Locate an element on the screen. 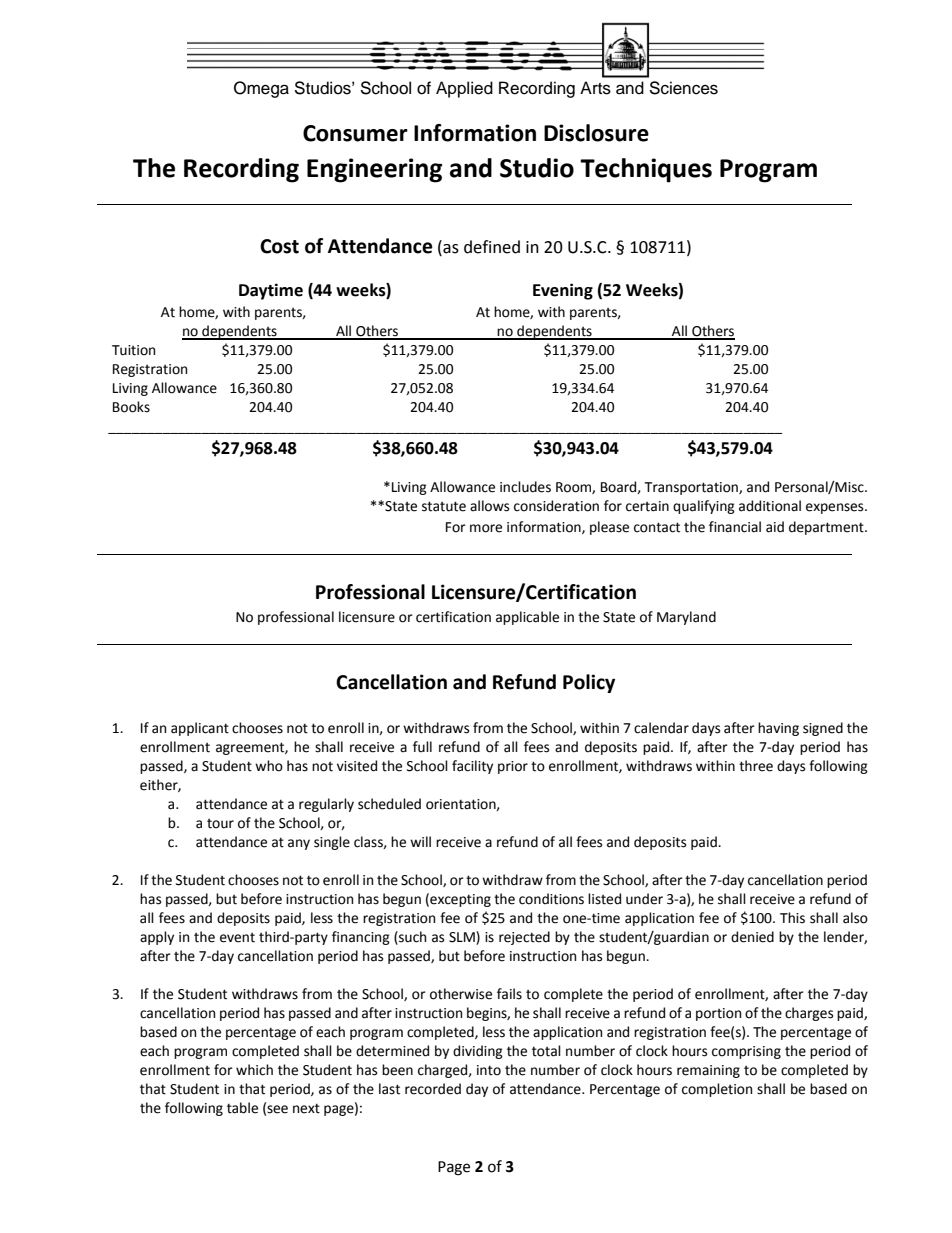 The width and height of the screenshot is (952, 1233). applicant is located at coordinates (200, 729).
